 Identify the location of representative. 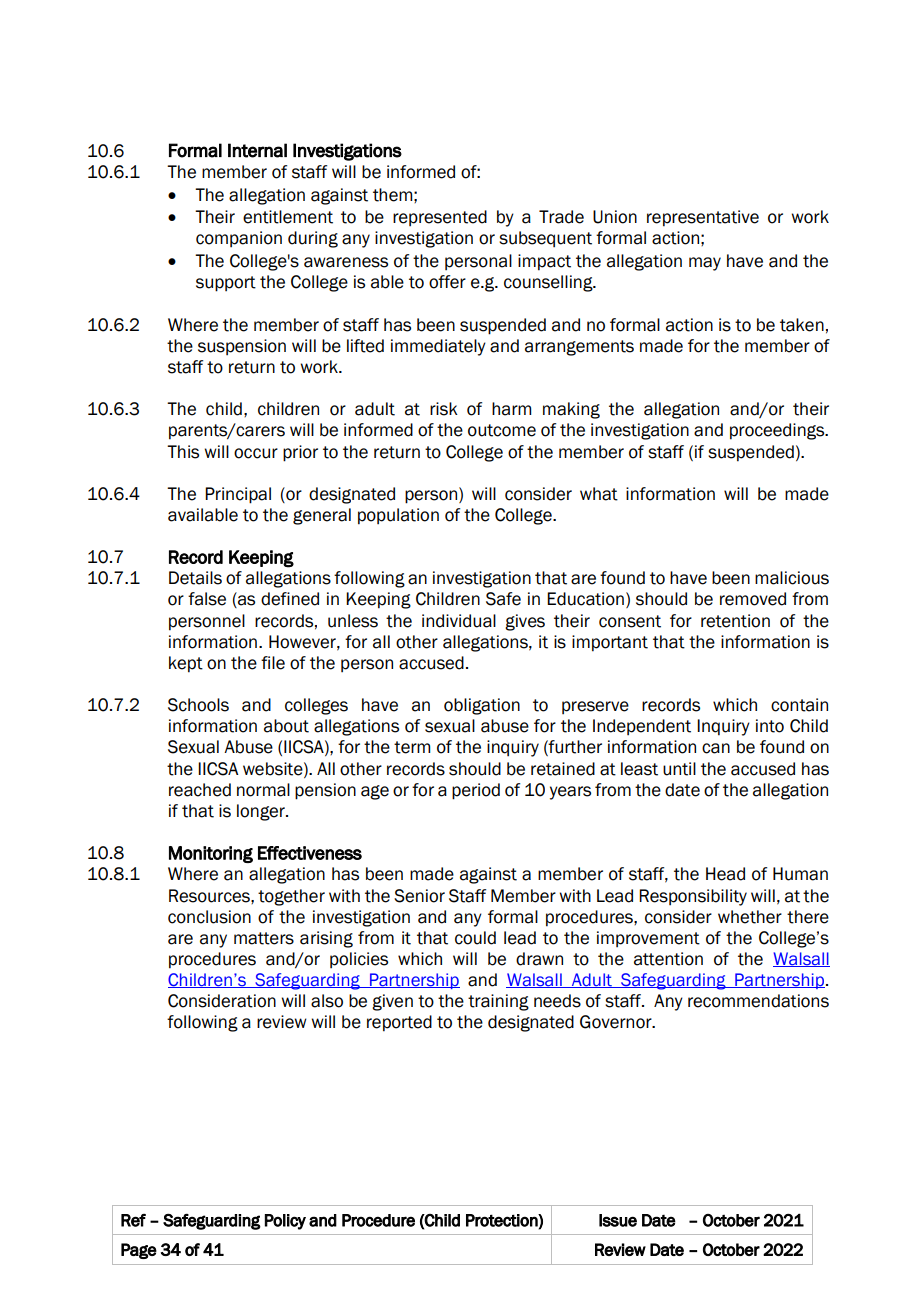
(703, 218).
